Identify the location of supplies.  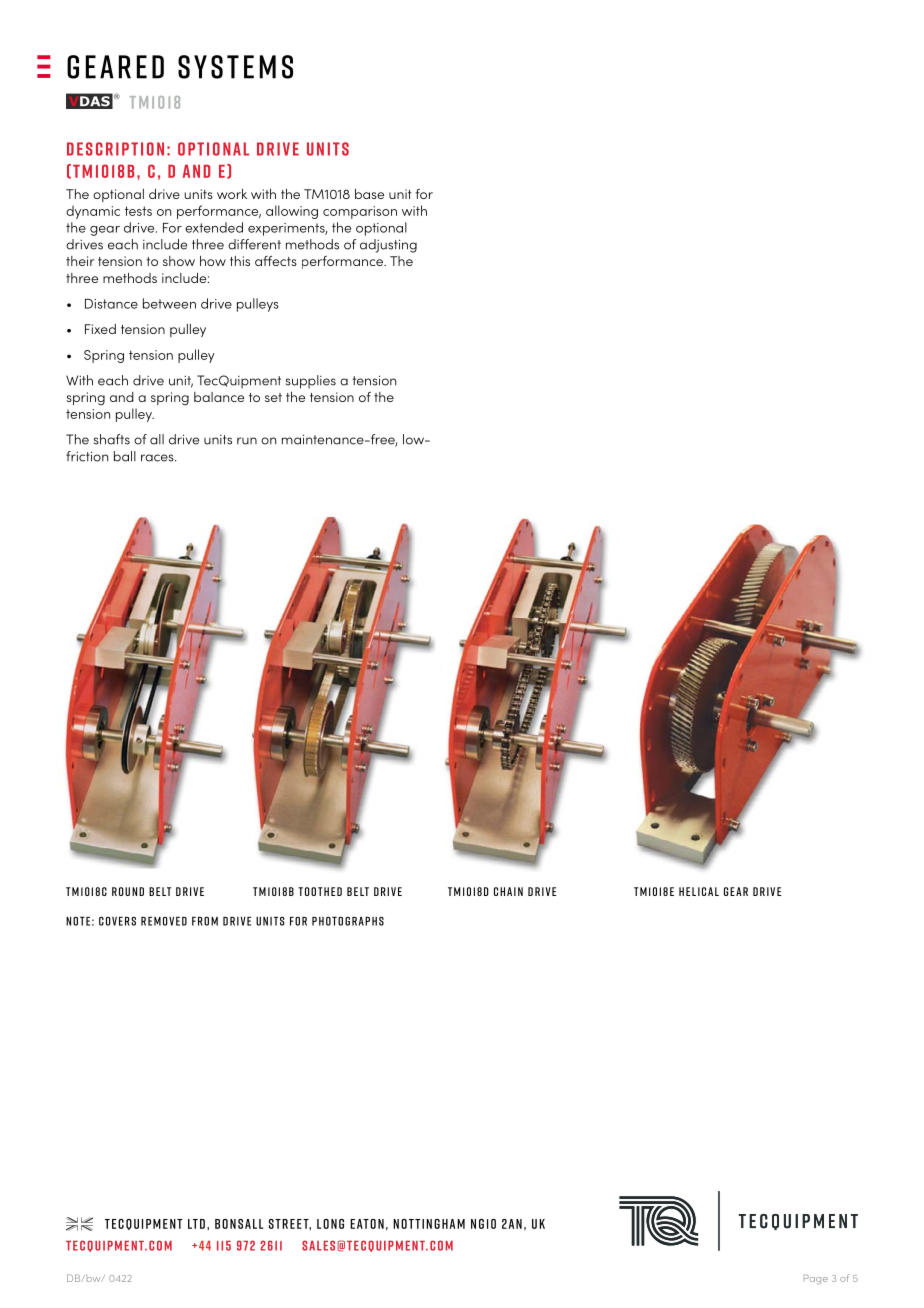
(311, 382).
